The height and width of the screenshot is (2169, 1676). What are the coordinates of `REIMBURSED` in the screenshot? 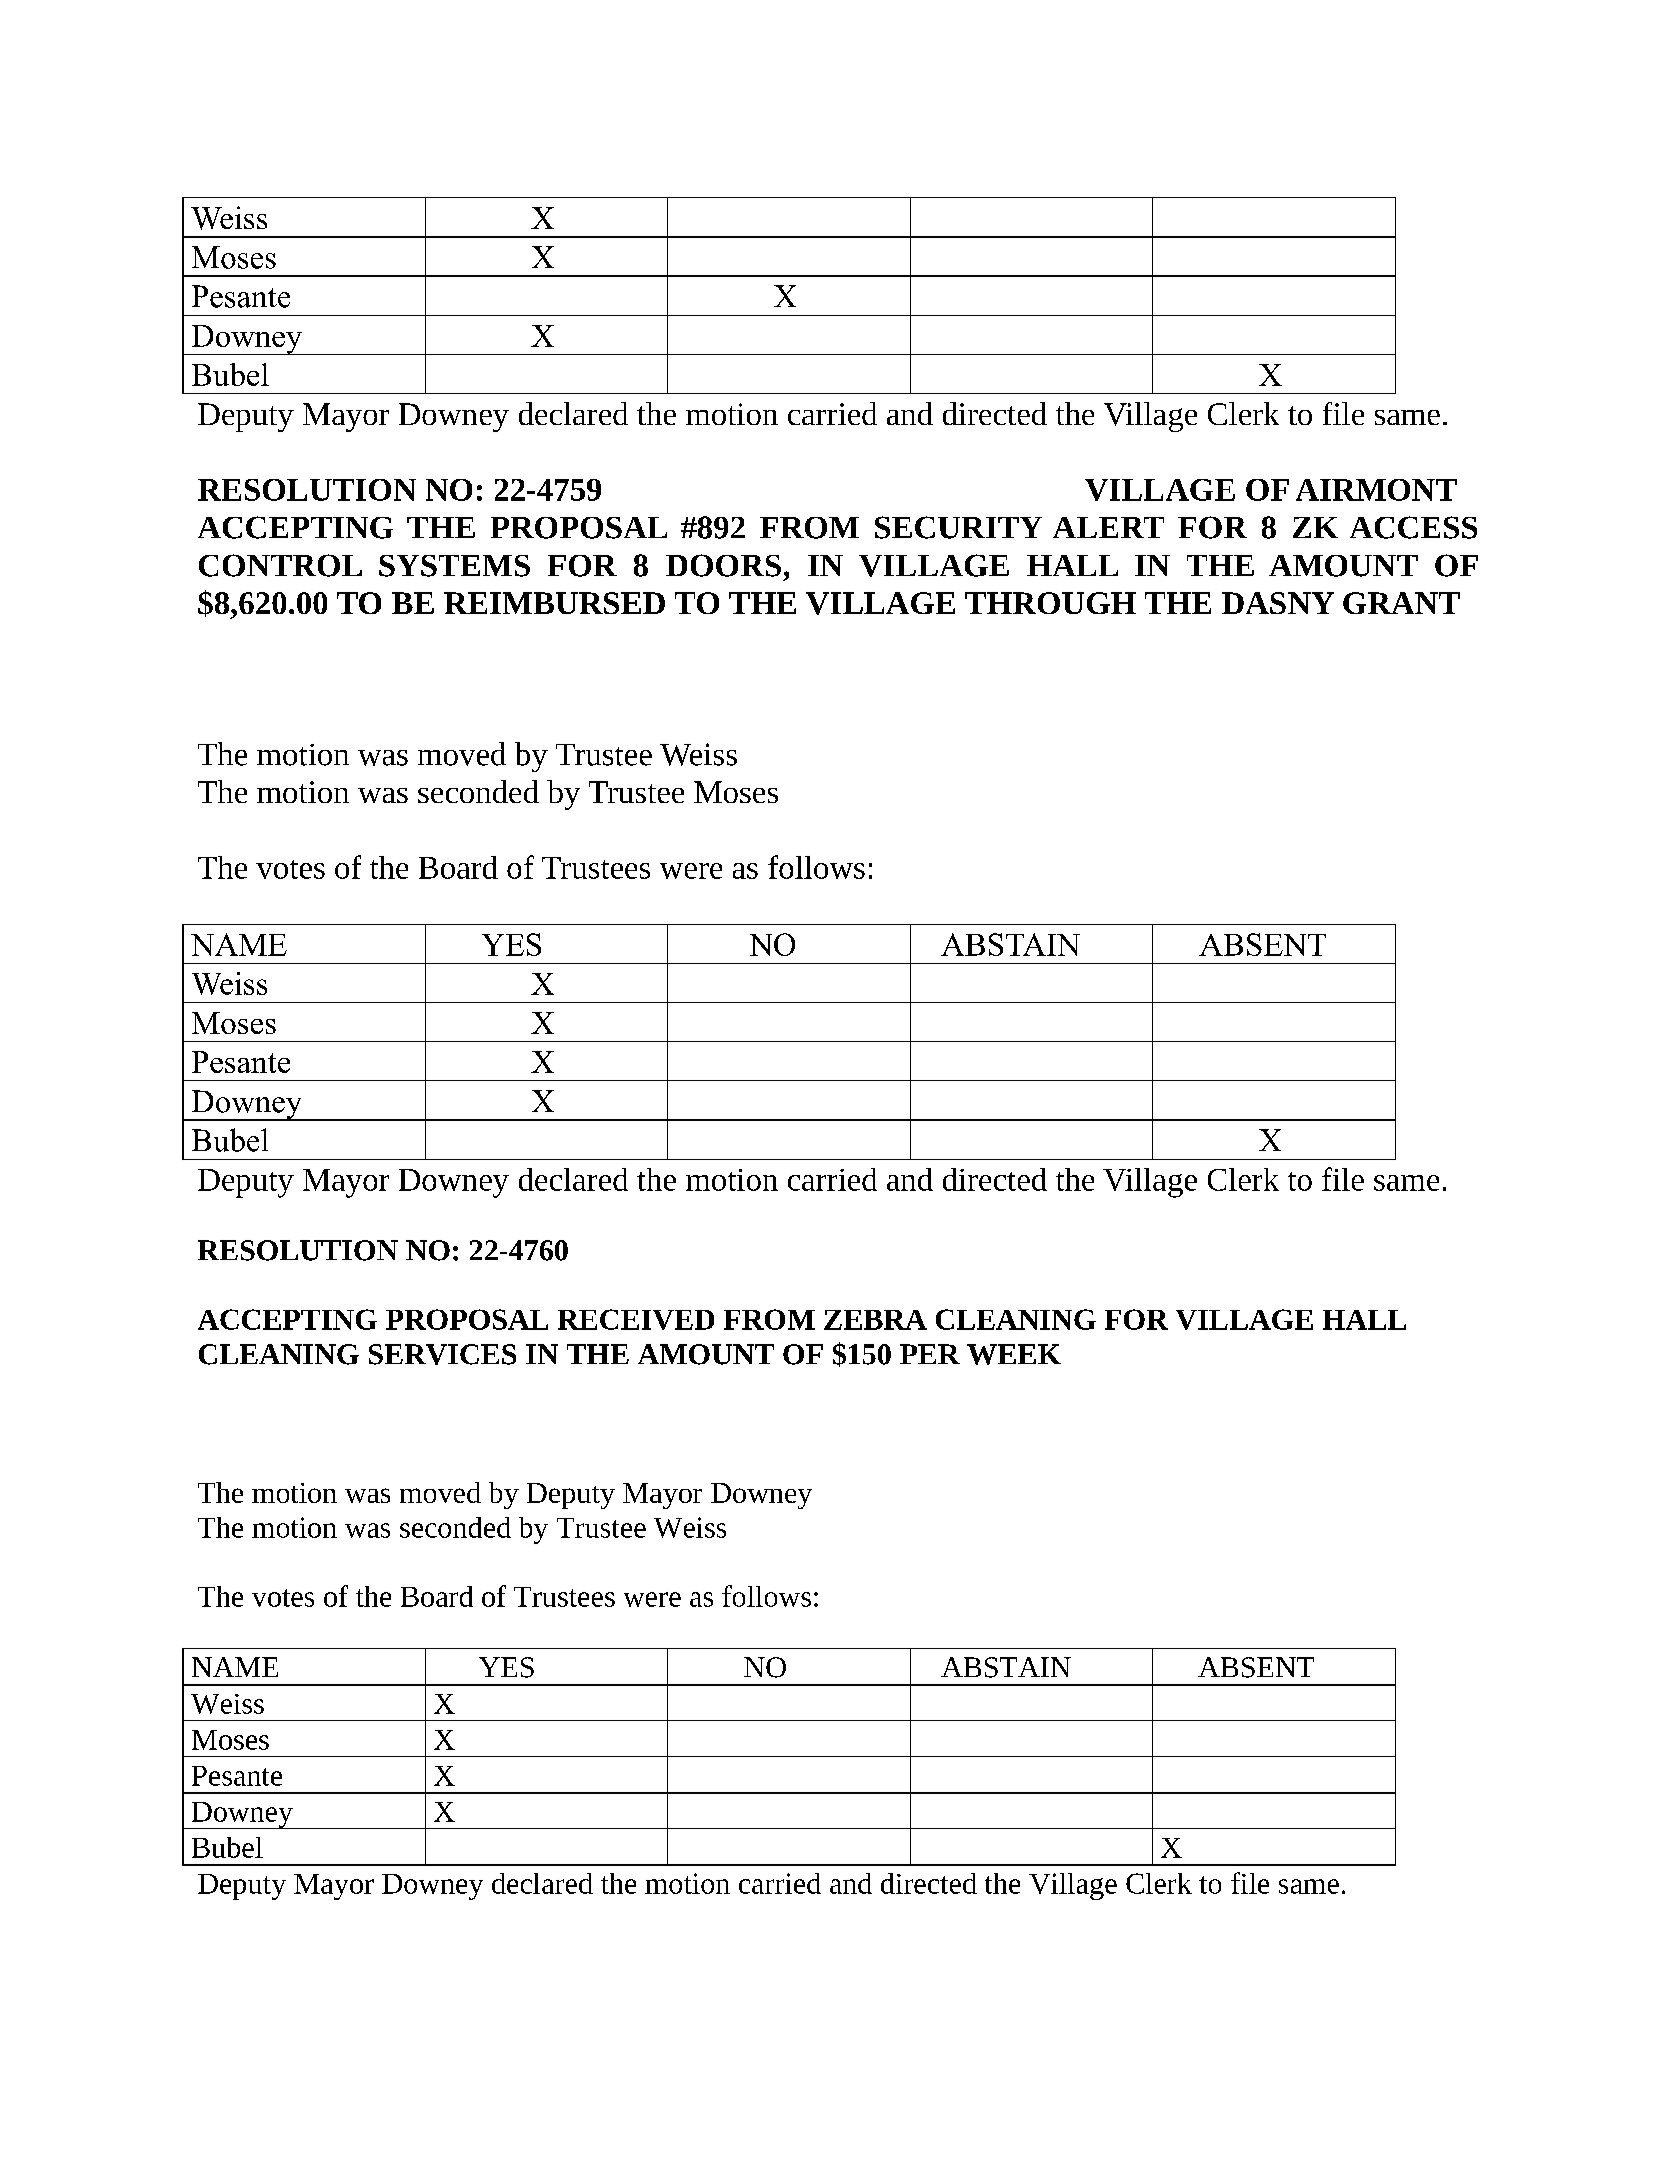 It's located at (554, 603).
